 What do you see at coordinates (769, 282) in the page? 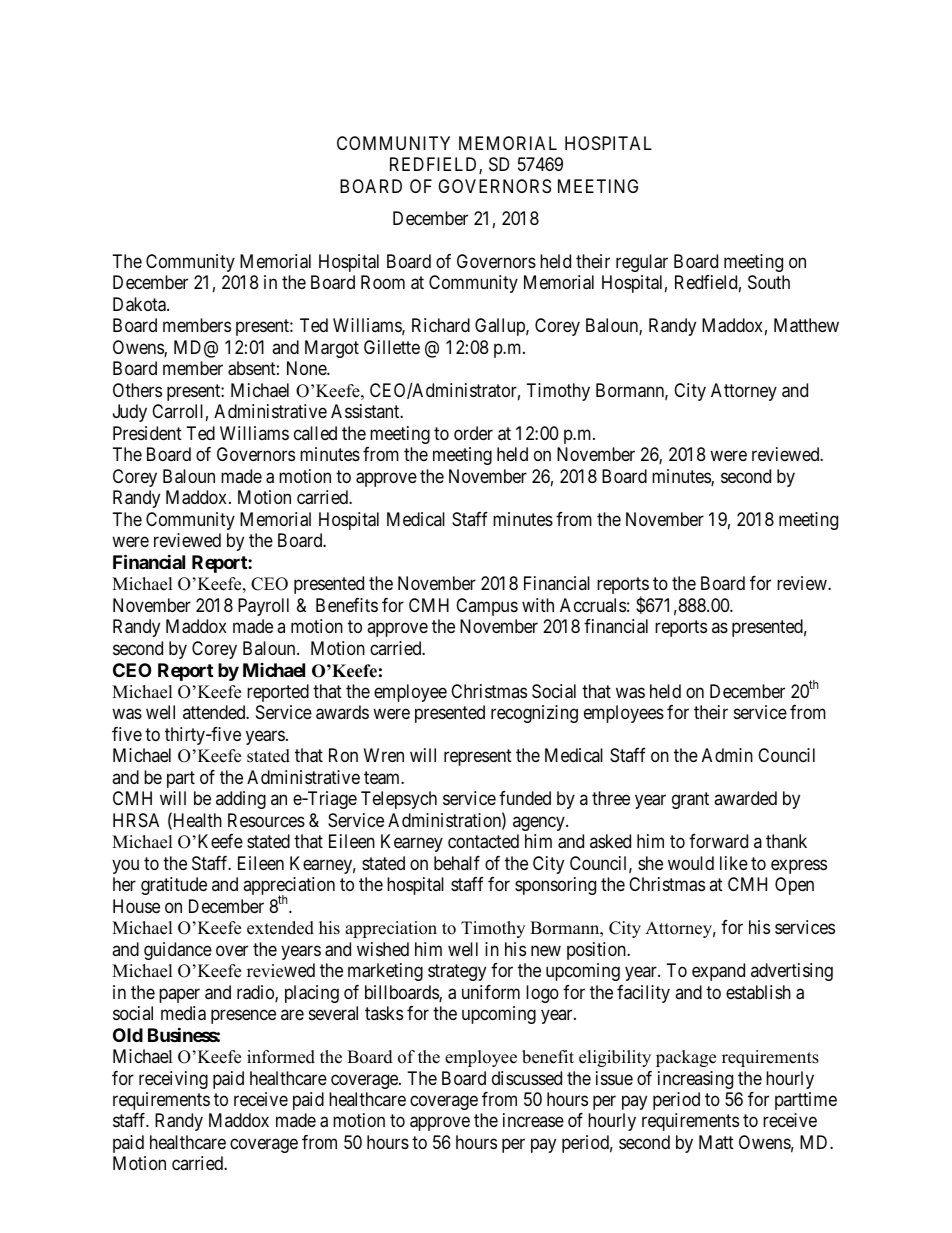
I see `South` at bounding box center [769, 282].
